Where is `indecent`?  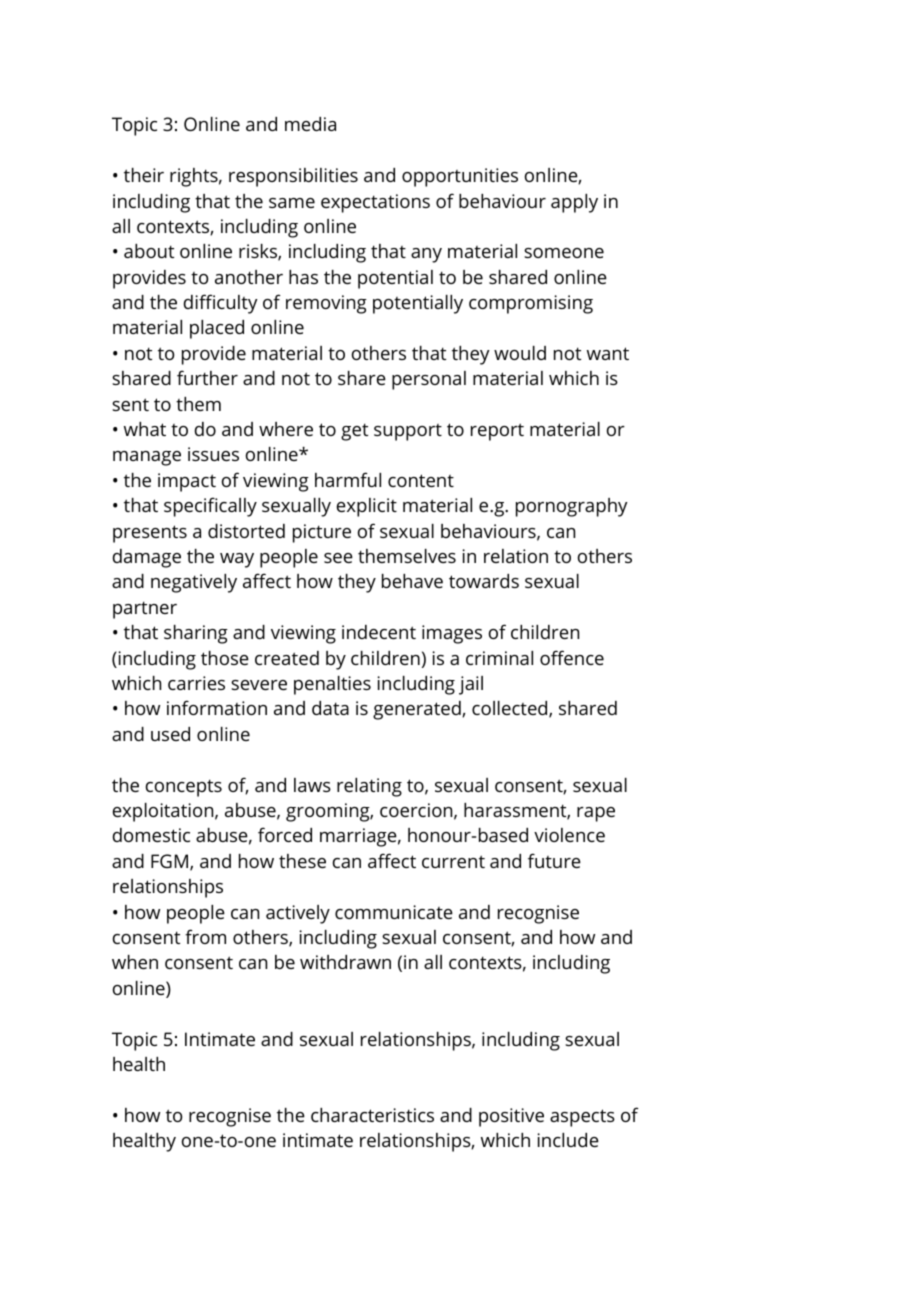
indecent is located at coordinates (379, 632).
